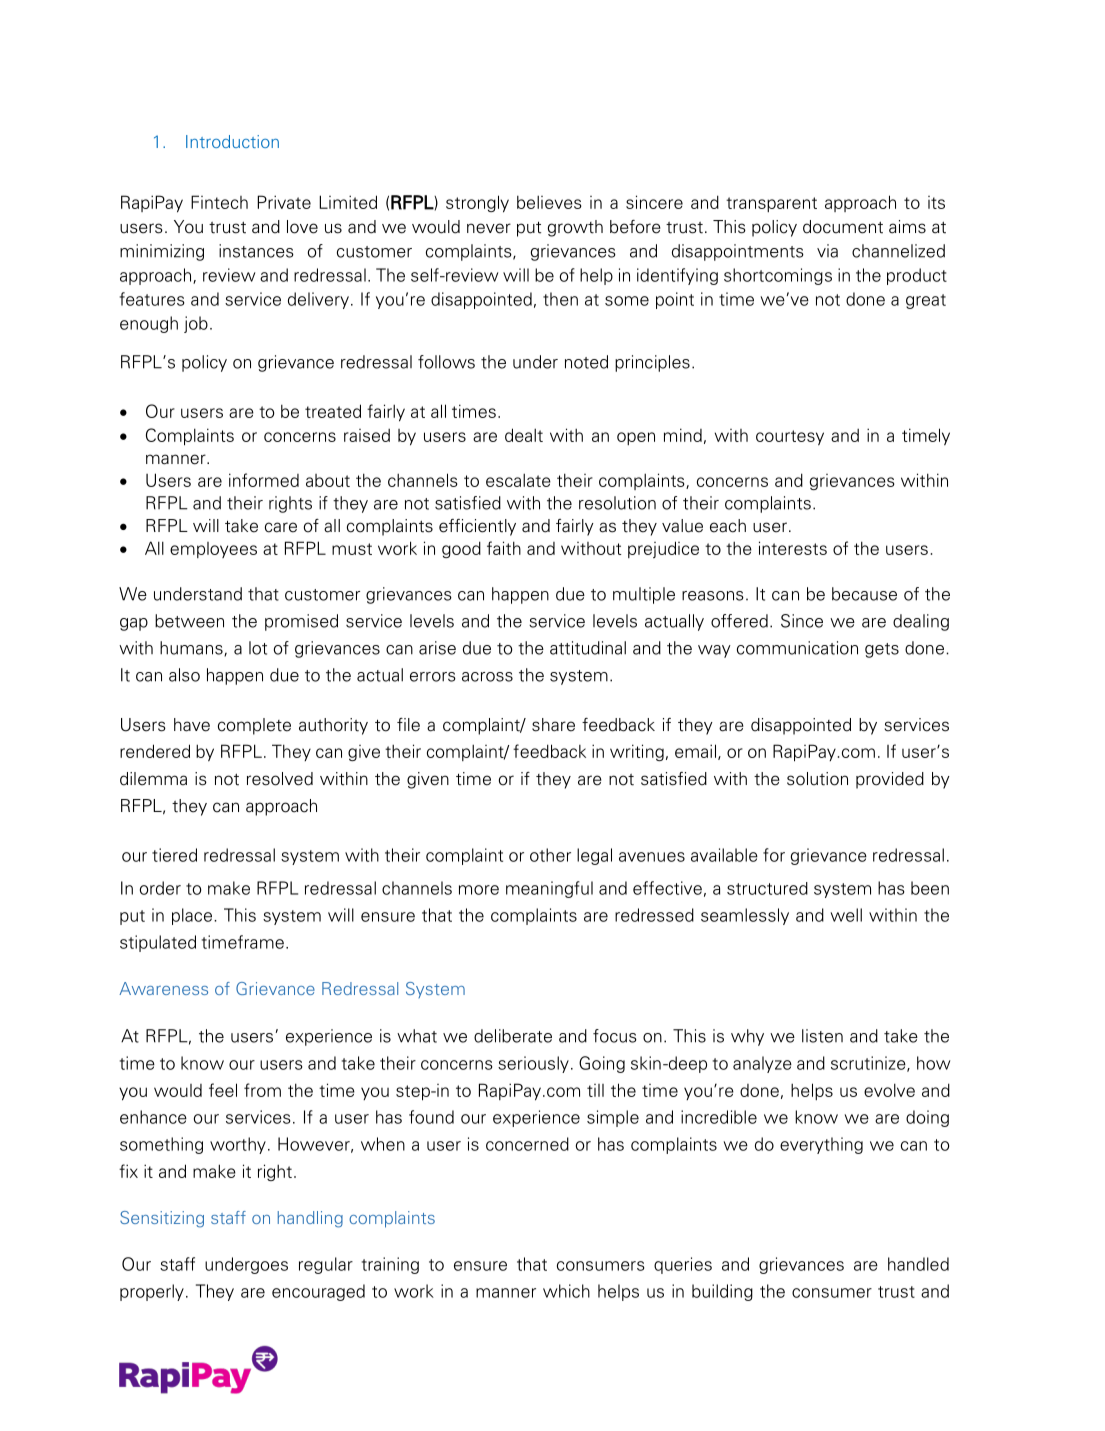 The image size is (1105, 1431). What do you see at coordinates (846, 915) in the page?
I see `well` at bounding box center [846, 915].
